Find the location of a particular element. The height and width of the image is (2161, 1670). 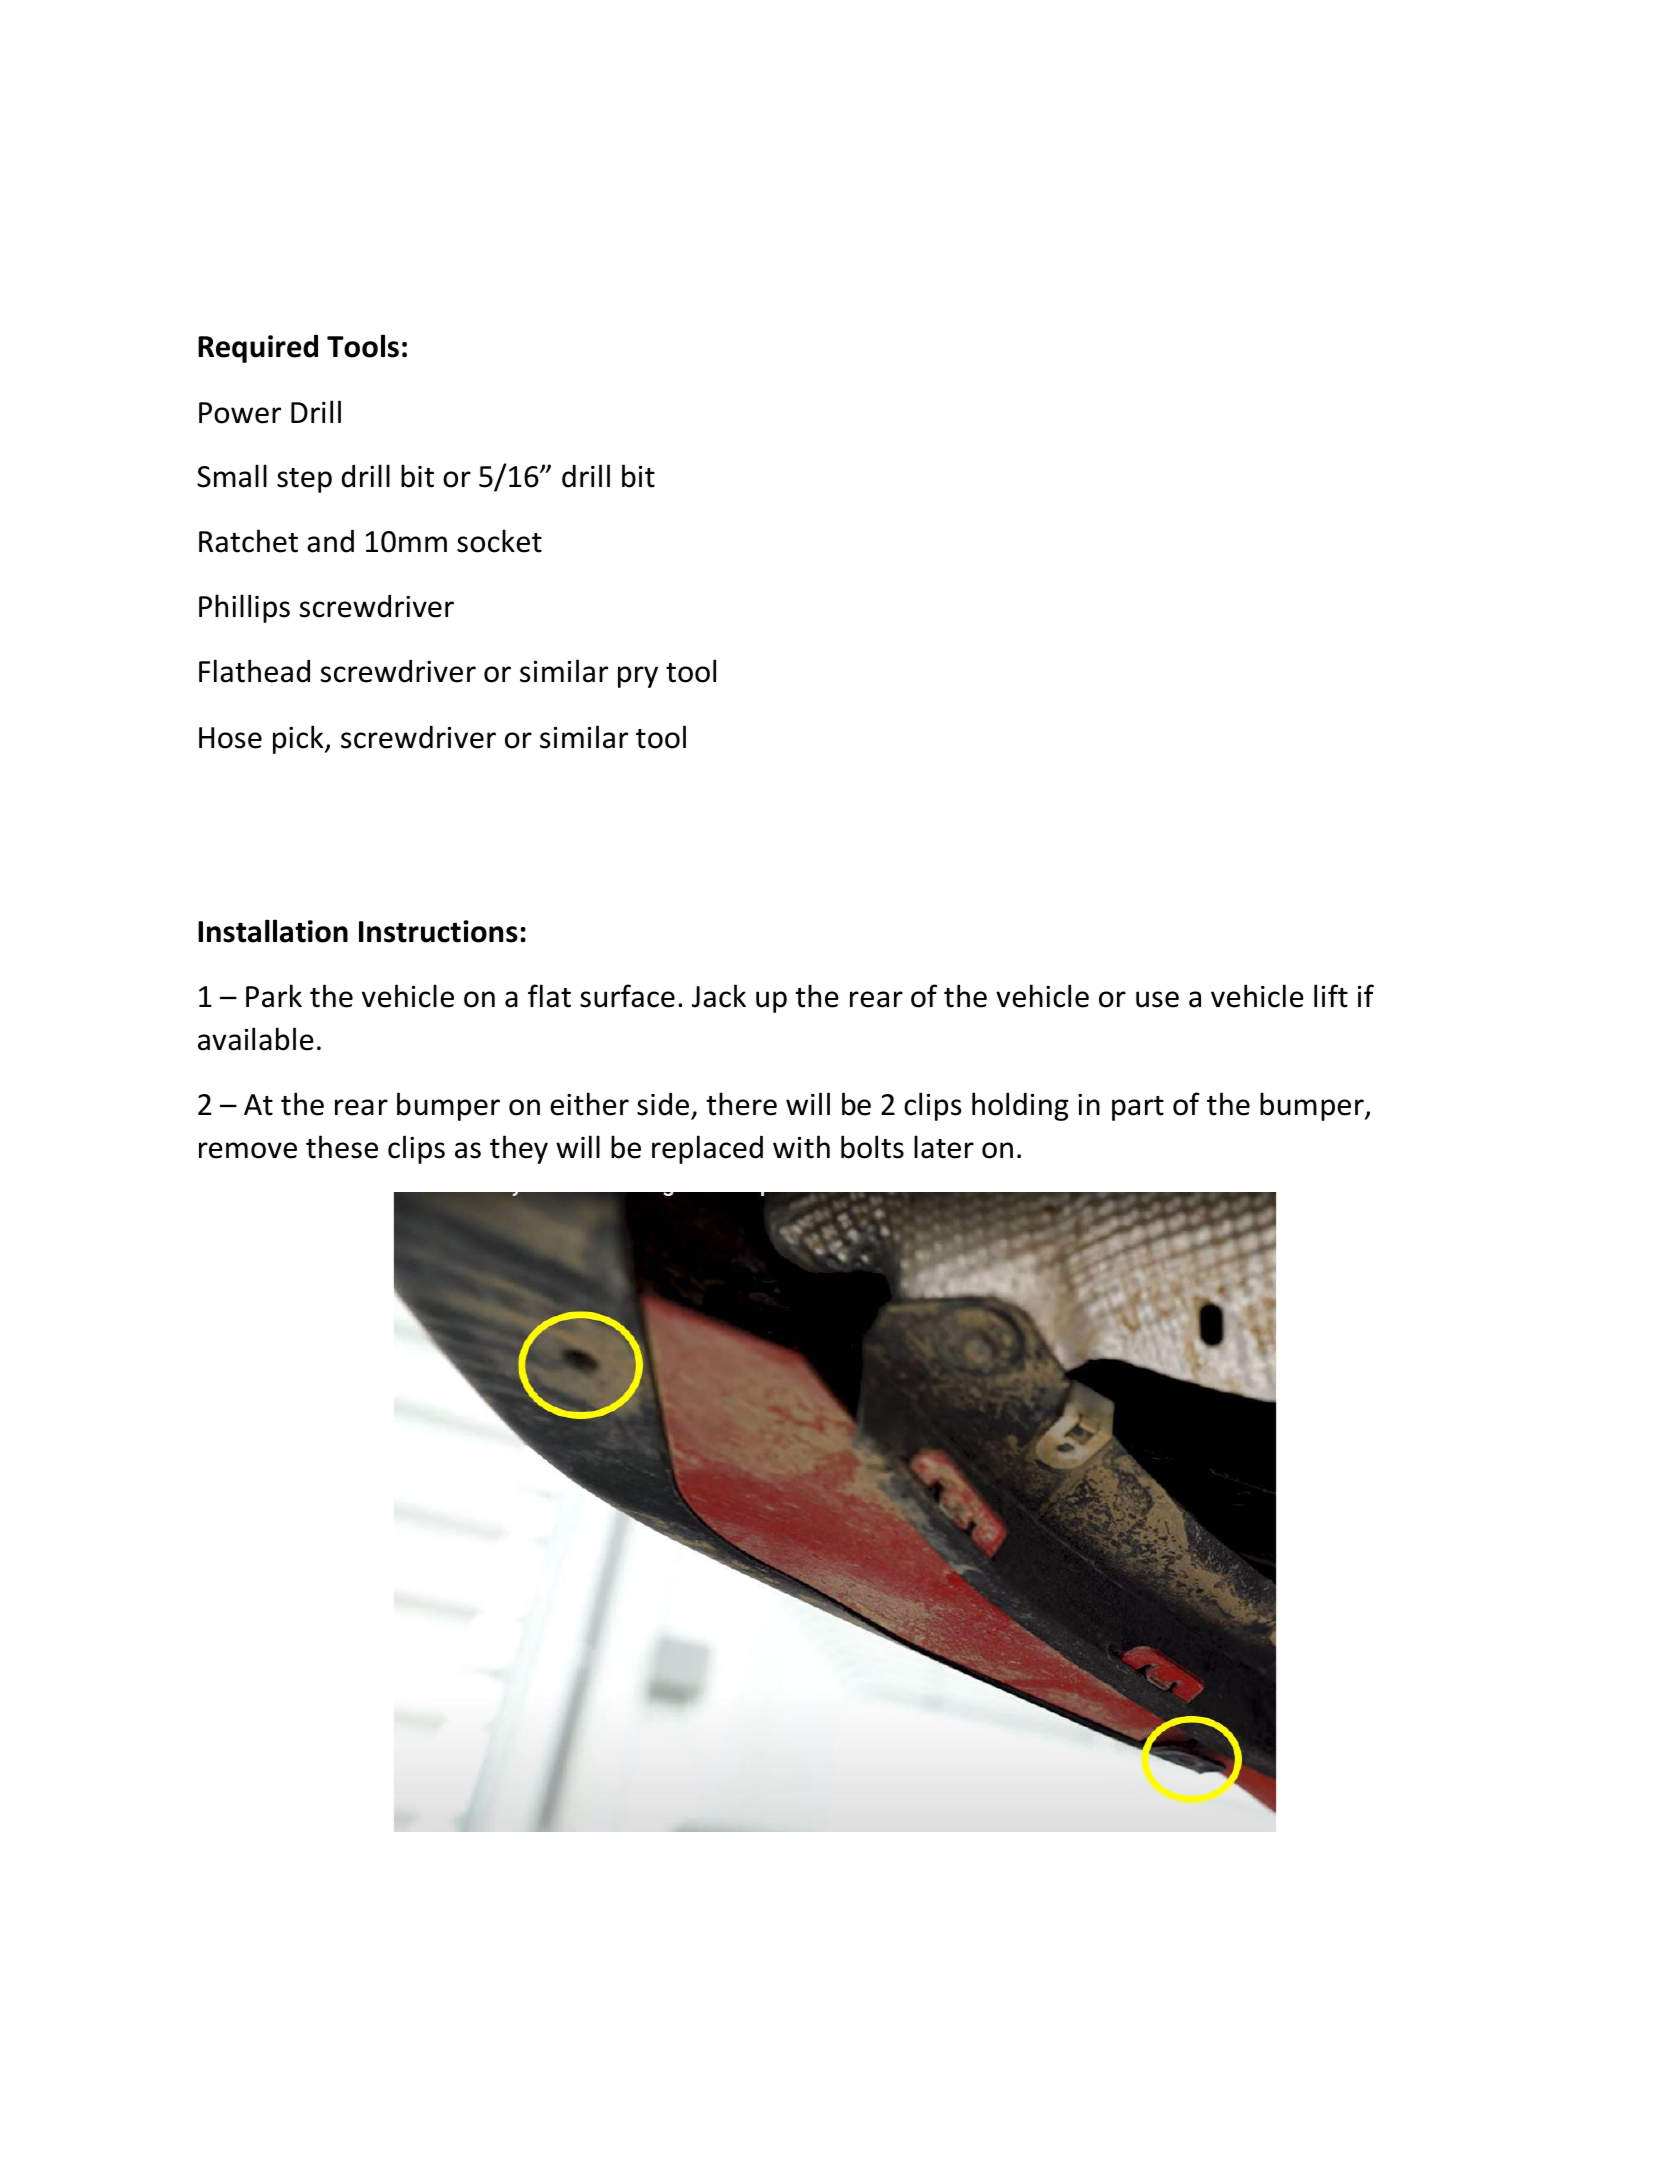

these is located at coordinates (342, 1147).
